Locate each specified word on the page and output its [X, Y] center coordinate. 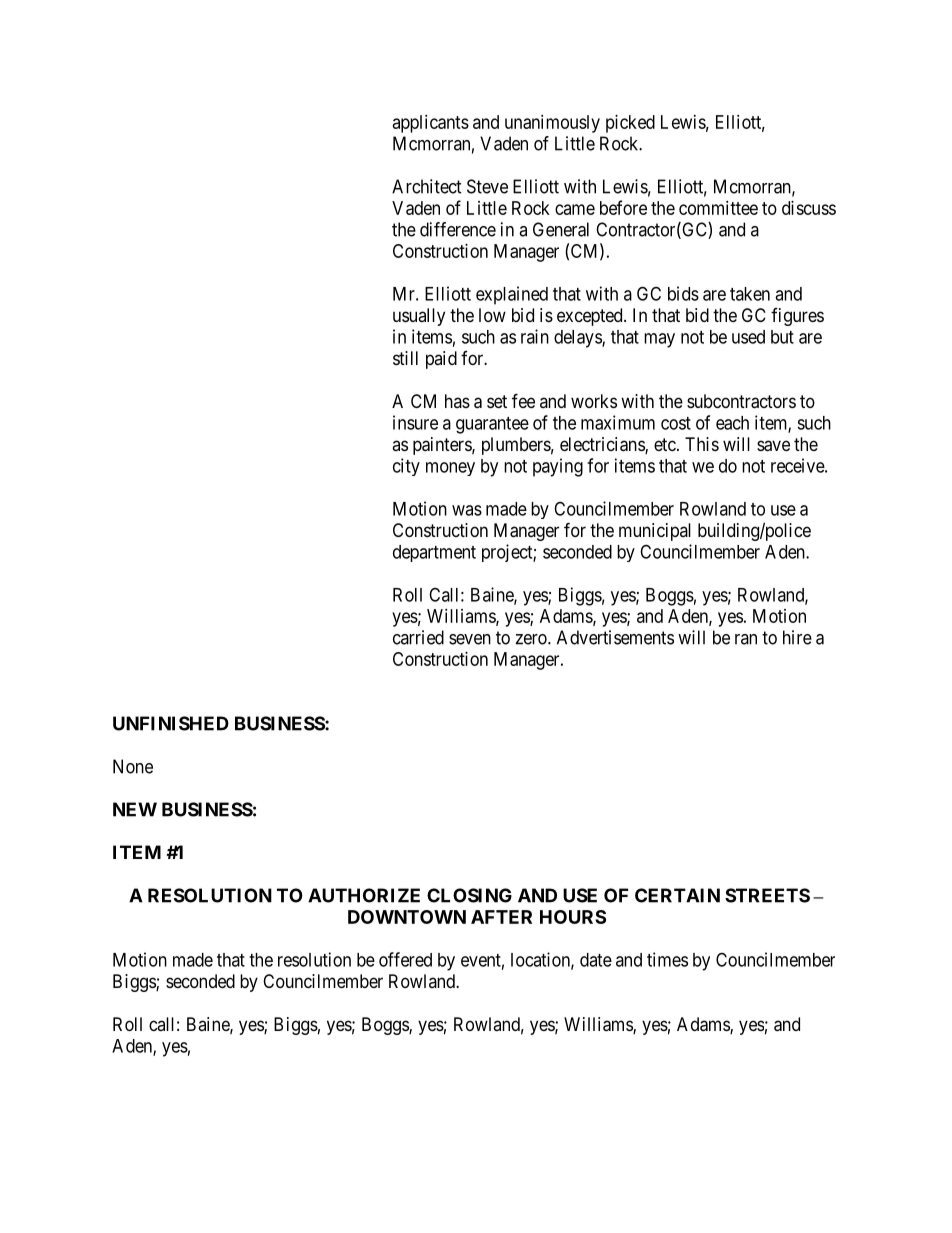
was [467, 510]
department [434, 553]
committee [718, 208]
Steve [487, 186]
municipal [655, 532]
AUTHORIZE [364, 895]
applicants [431, 124]
